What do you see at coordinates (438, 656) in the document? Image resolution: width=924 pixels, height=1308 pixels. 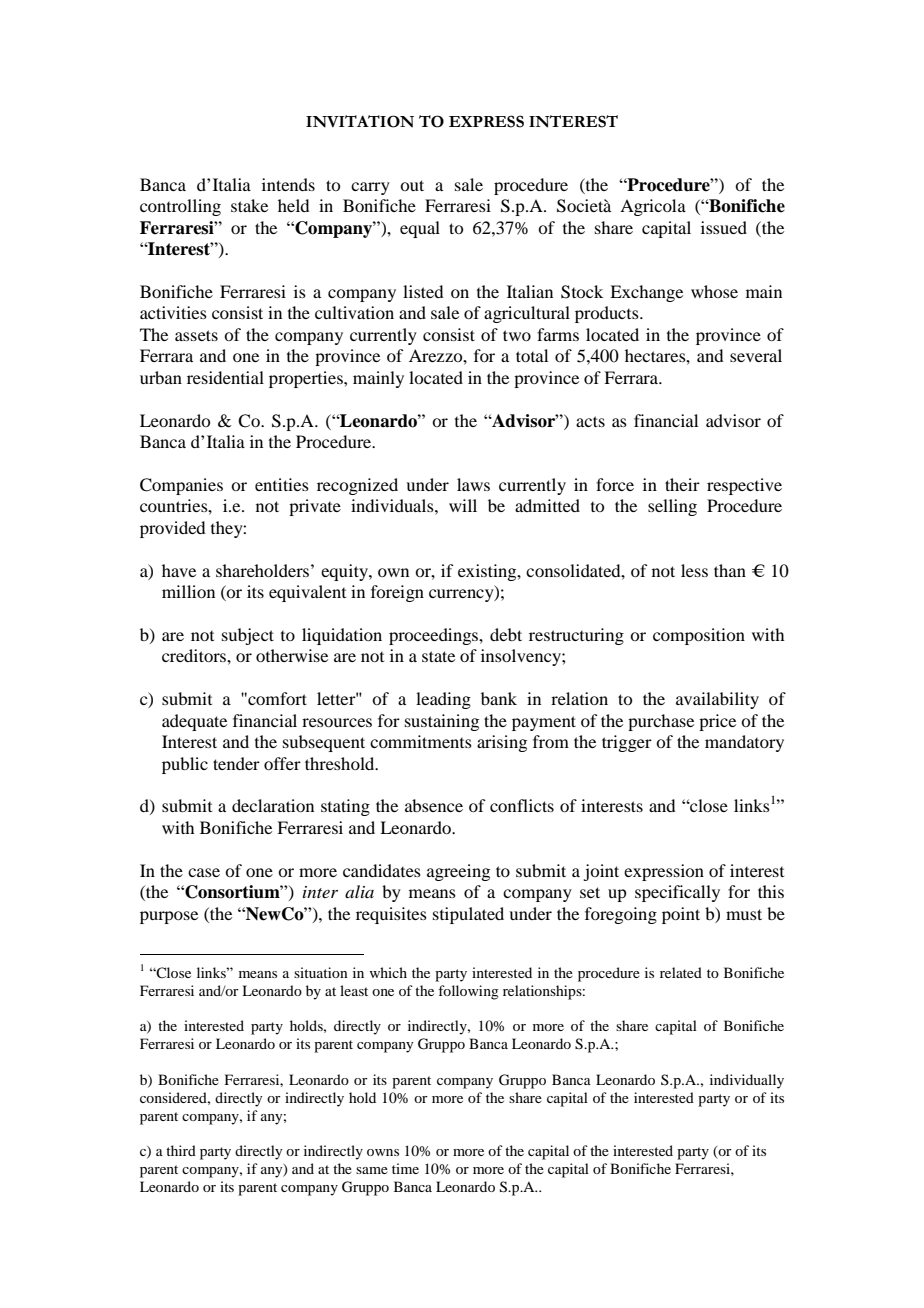 I see `state` at bounding box center [438, 656].
